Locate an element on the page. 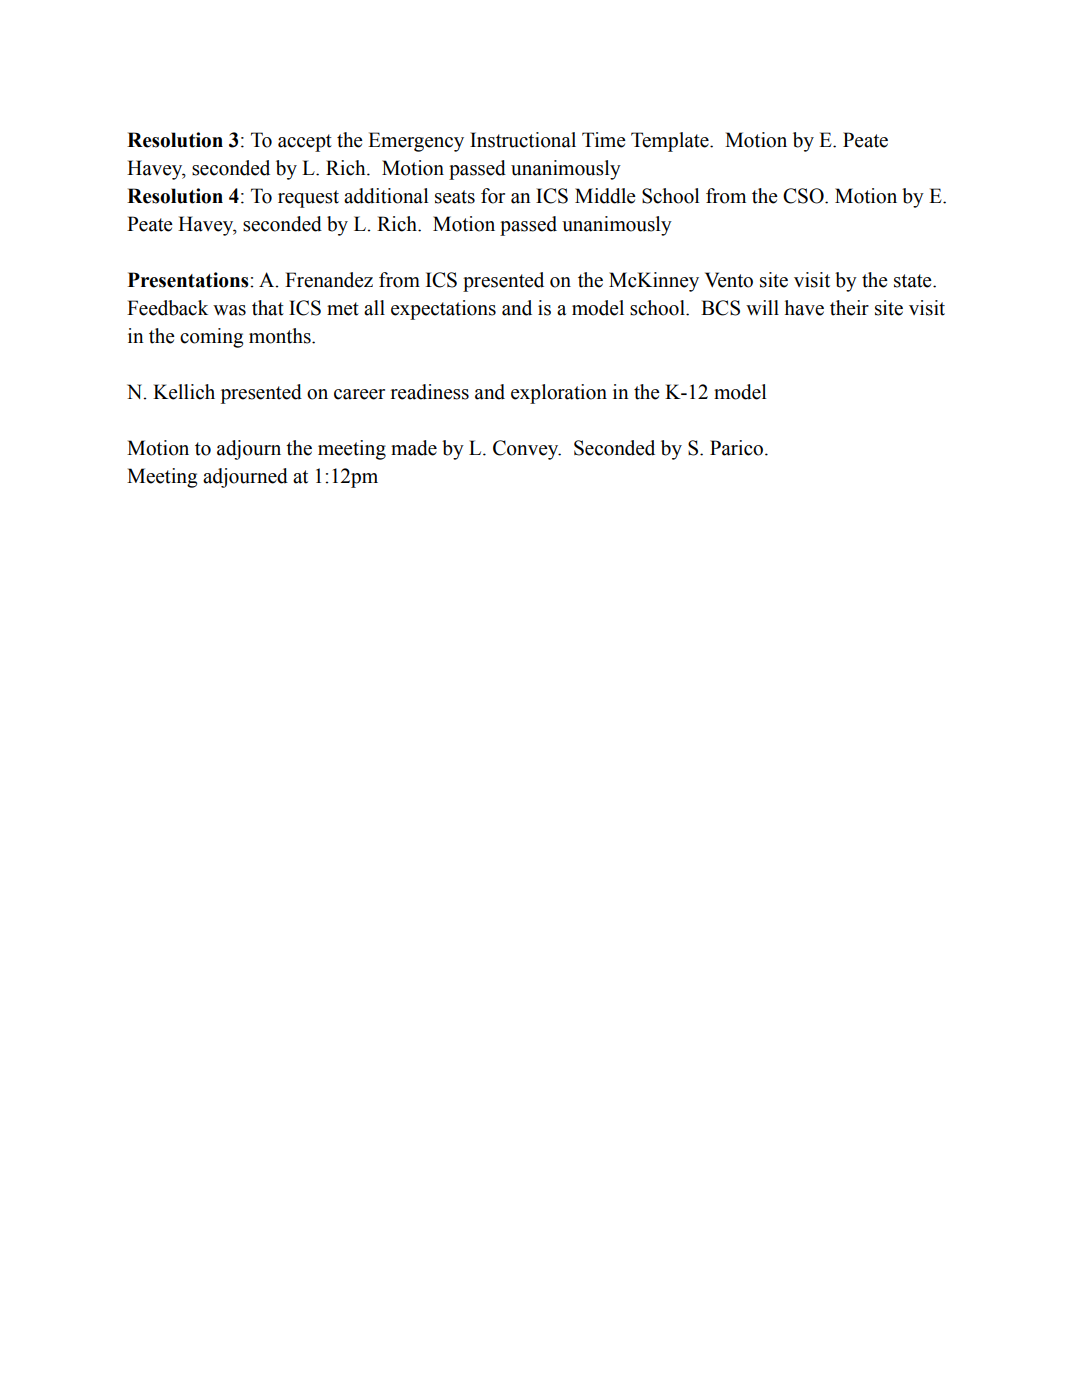 This image has width=1081, height=1399. their is located at coordinates (849, 308).
